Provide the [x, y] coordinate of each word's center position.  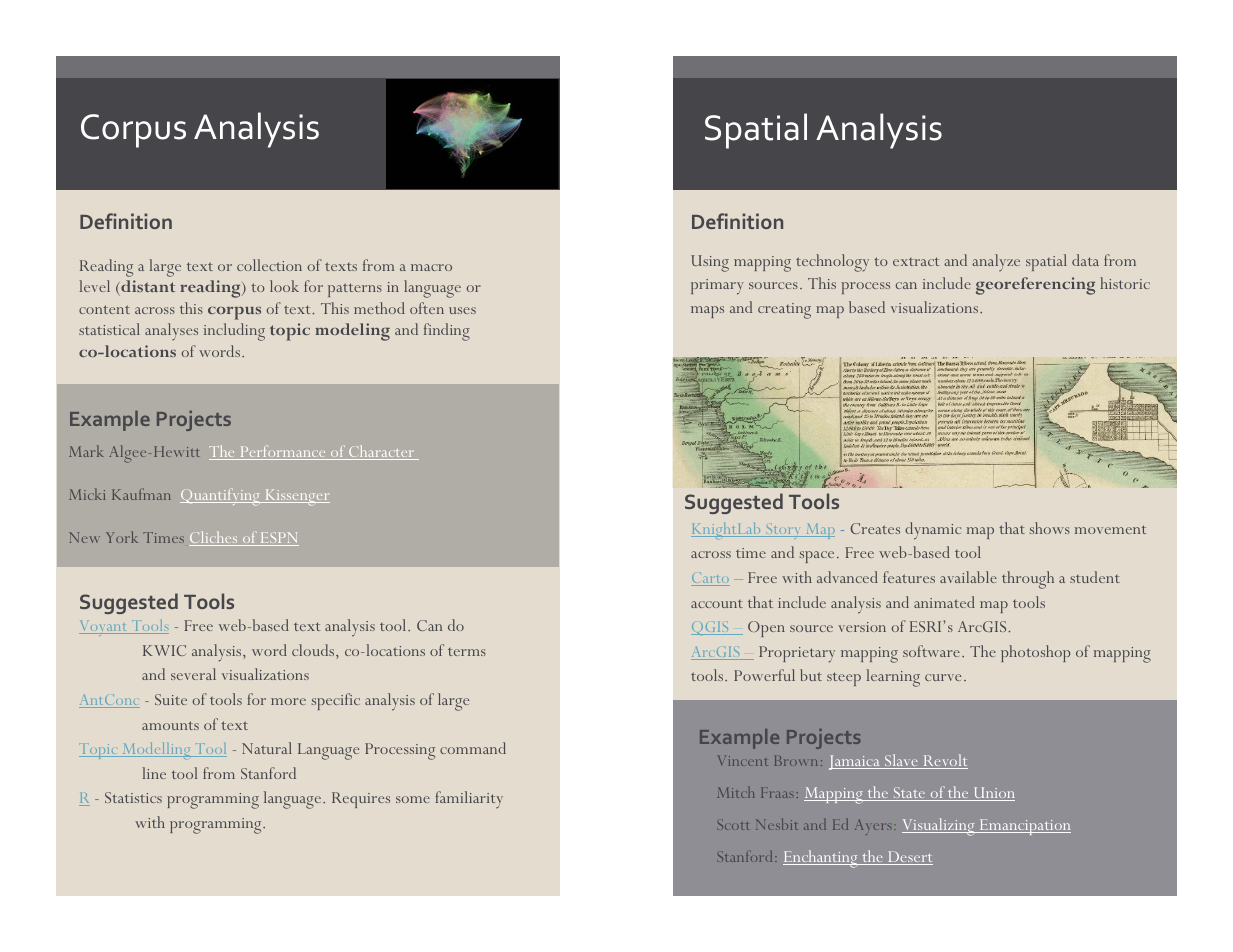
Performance [283, 452]
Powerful [764, 675]
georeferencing [1035, 286]
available [968, 577]
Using [710, 263]
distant [147, 288]
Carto [710, 579]
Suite [171, 699]
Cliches [214, 538]
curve [943, 677]
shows [1050, 528]
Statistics [133, 797]
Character [382, 452]
